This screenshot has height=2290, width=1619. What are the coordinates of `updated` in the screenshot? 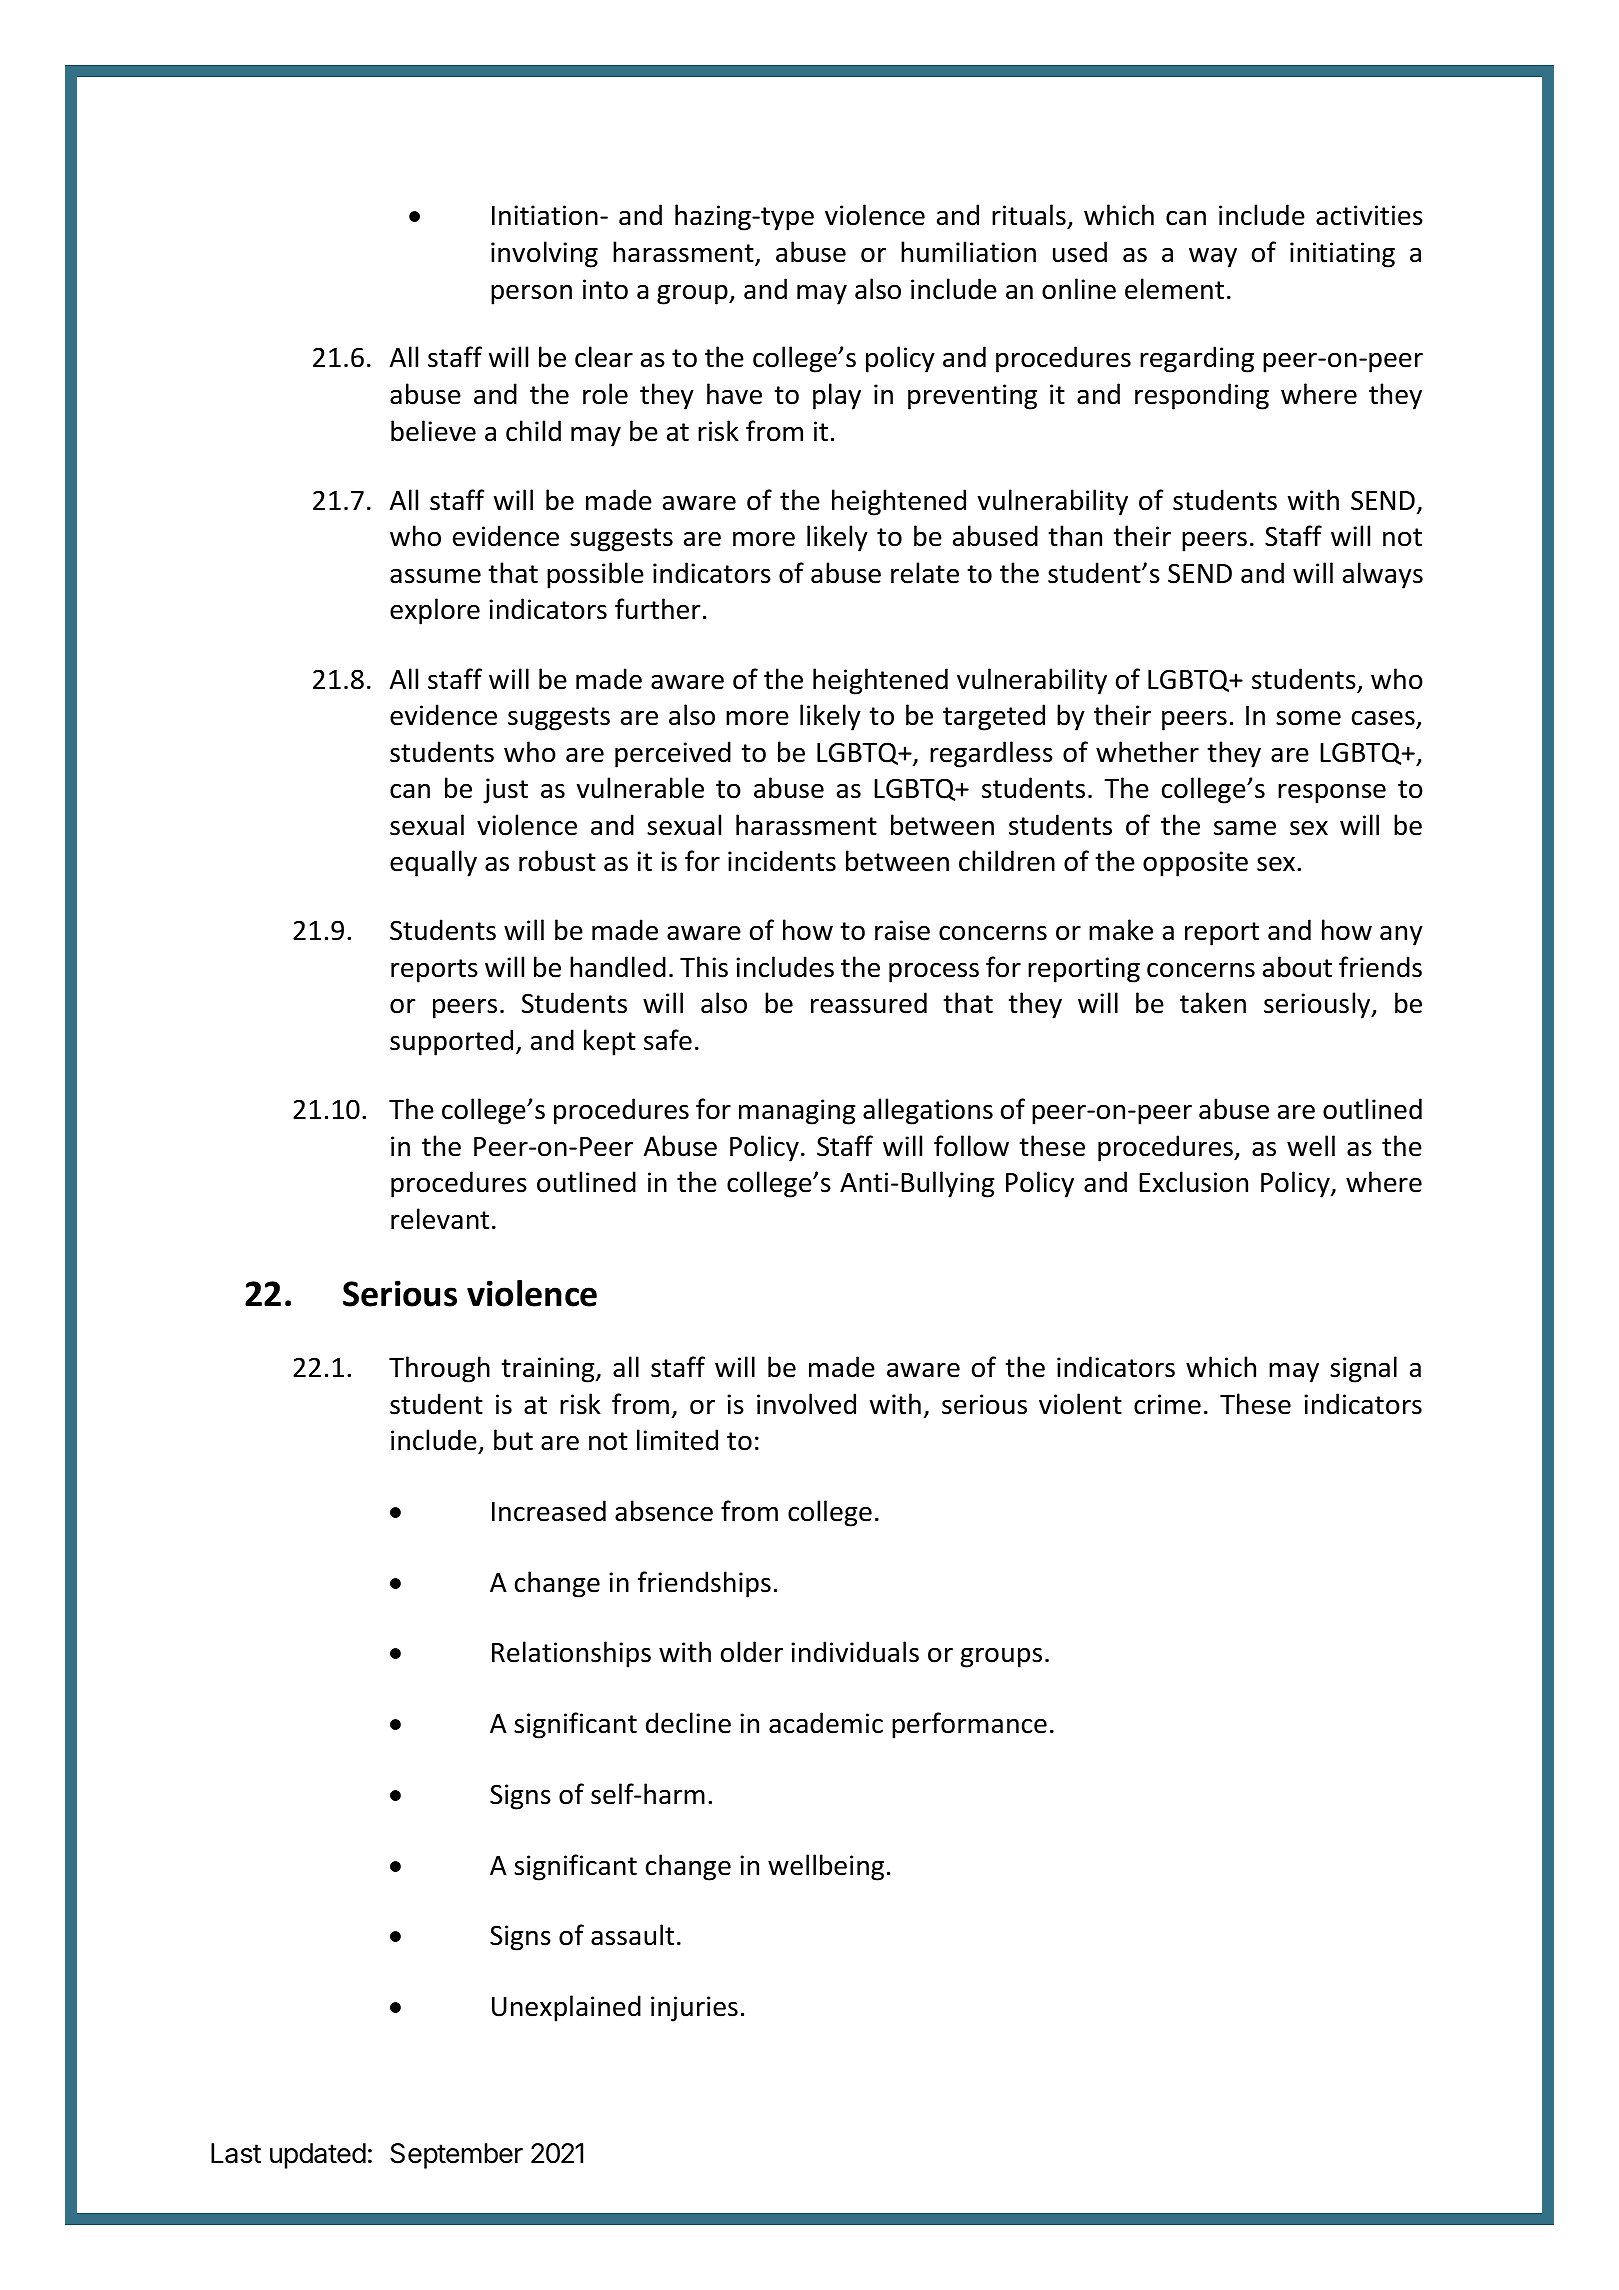 It's located at (318, 2156).
